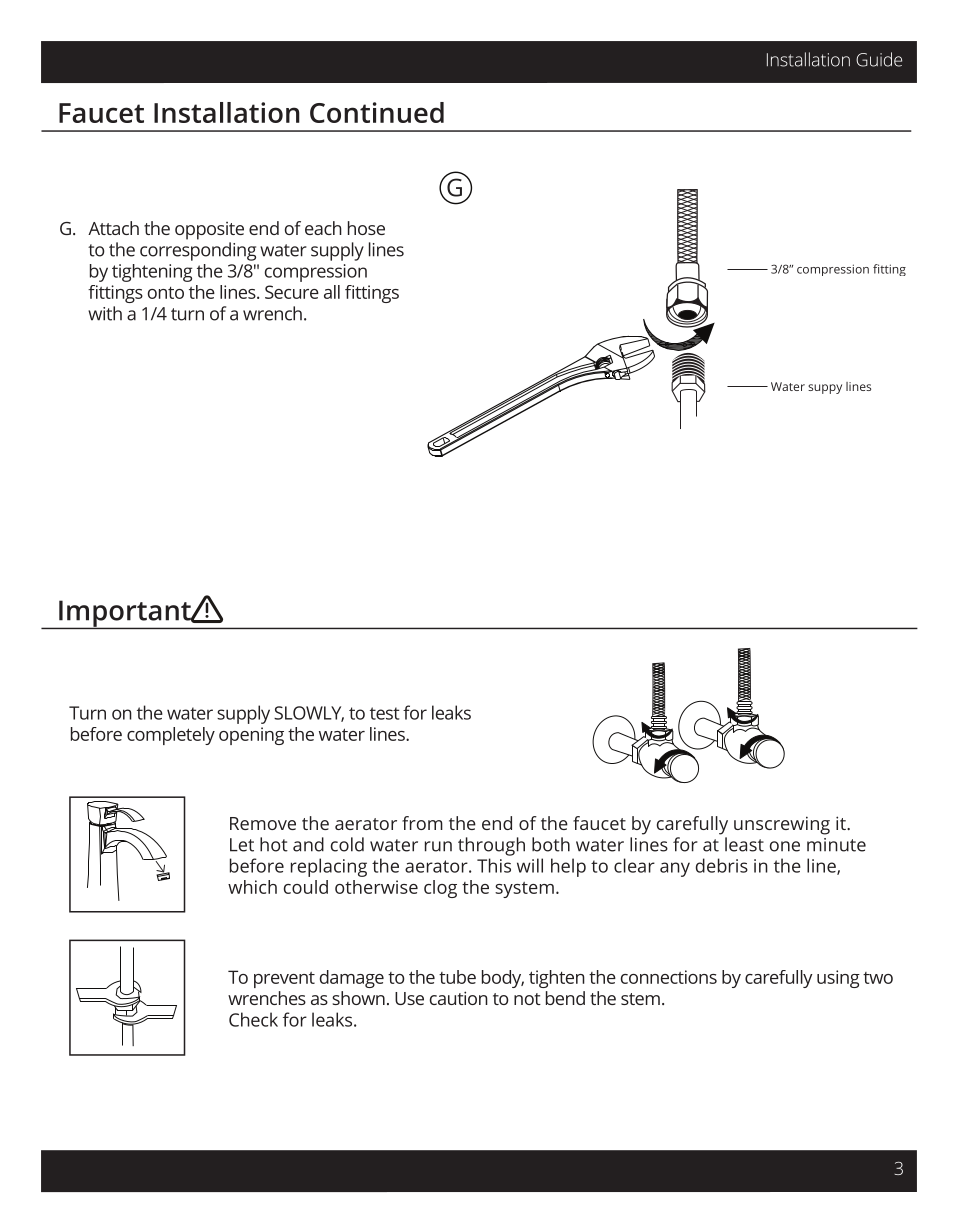 The height and width of the screenshot is (1232, 958). I want to click on test, so click(384, 713).
